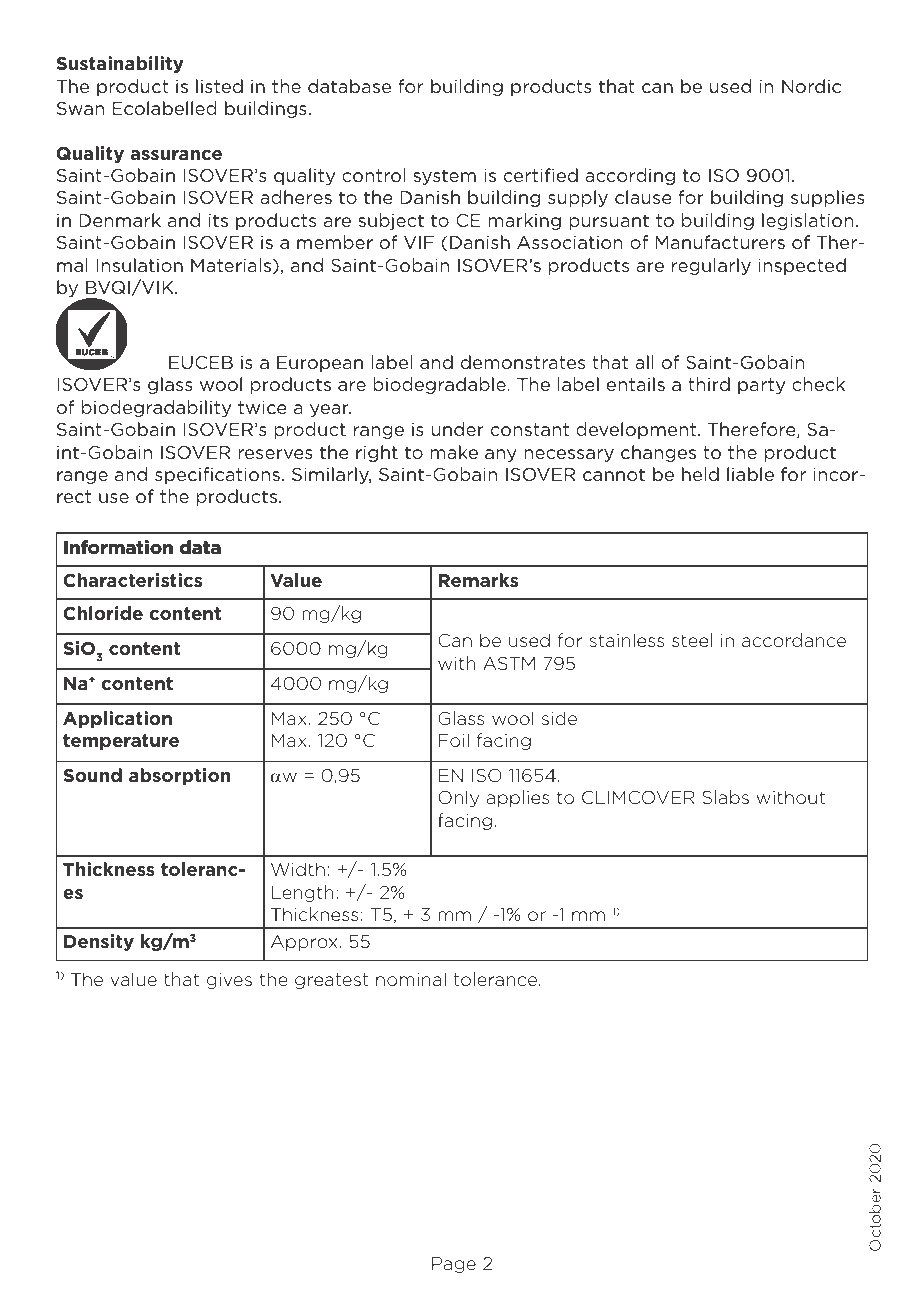 Image resolution: width=924 pixels, height=1308 pixels. I want to click on ASTM, so click(509, 663).
